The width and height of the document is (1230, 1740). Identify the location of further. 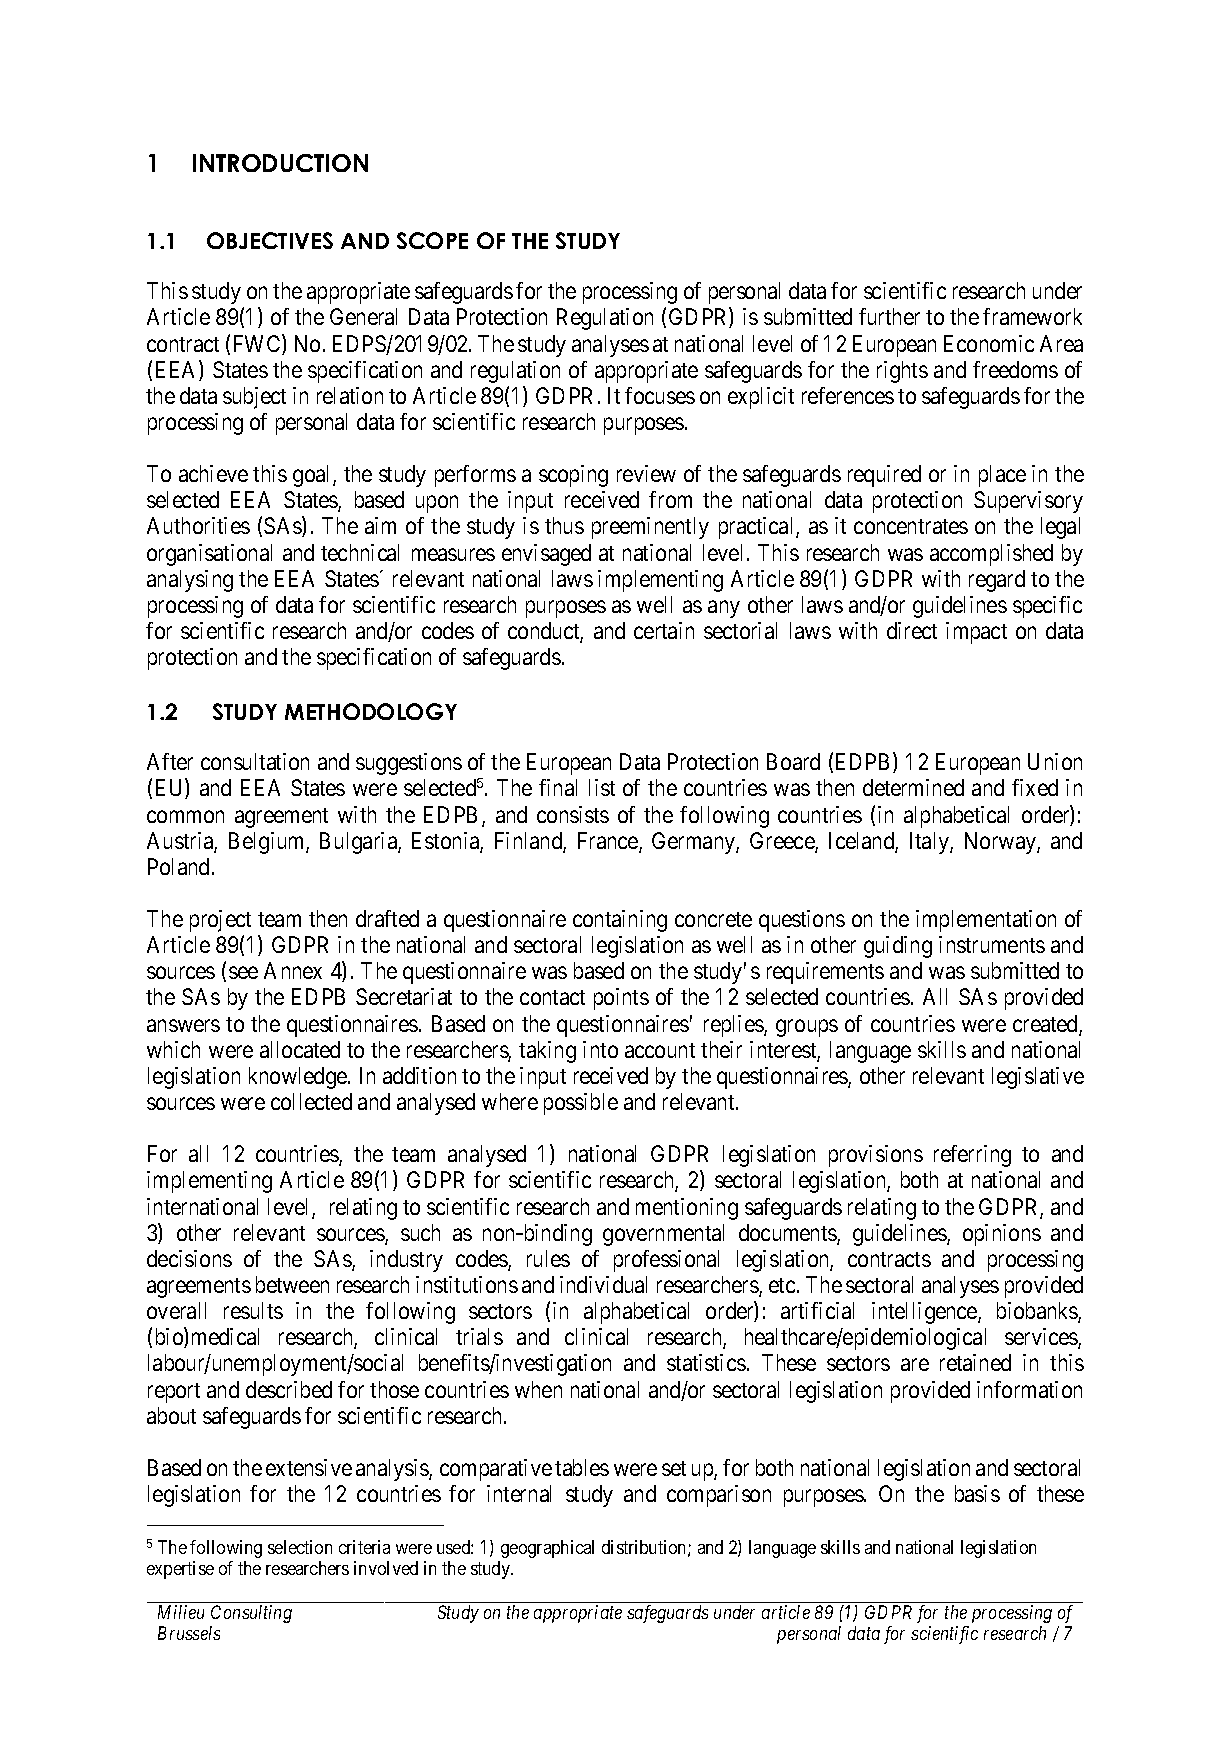
(889, 316).
